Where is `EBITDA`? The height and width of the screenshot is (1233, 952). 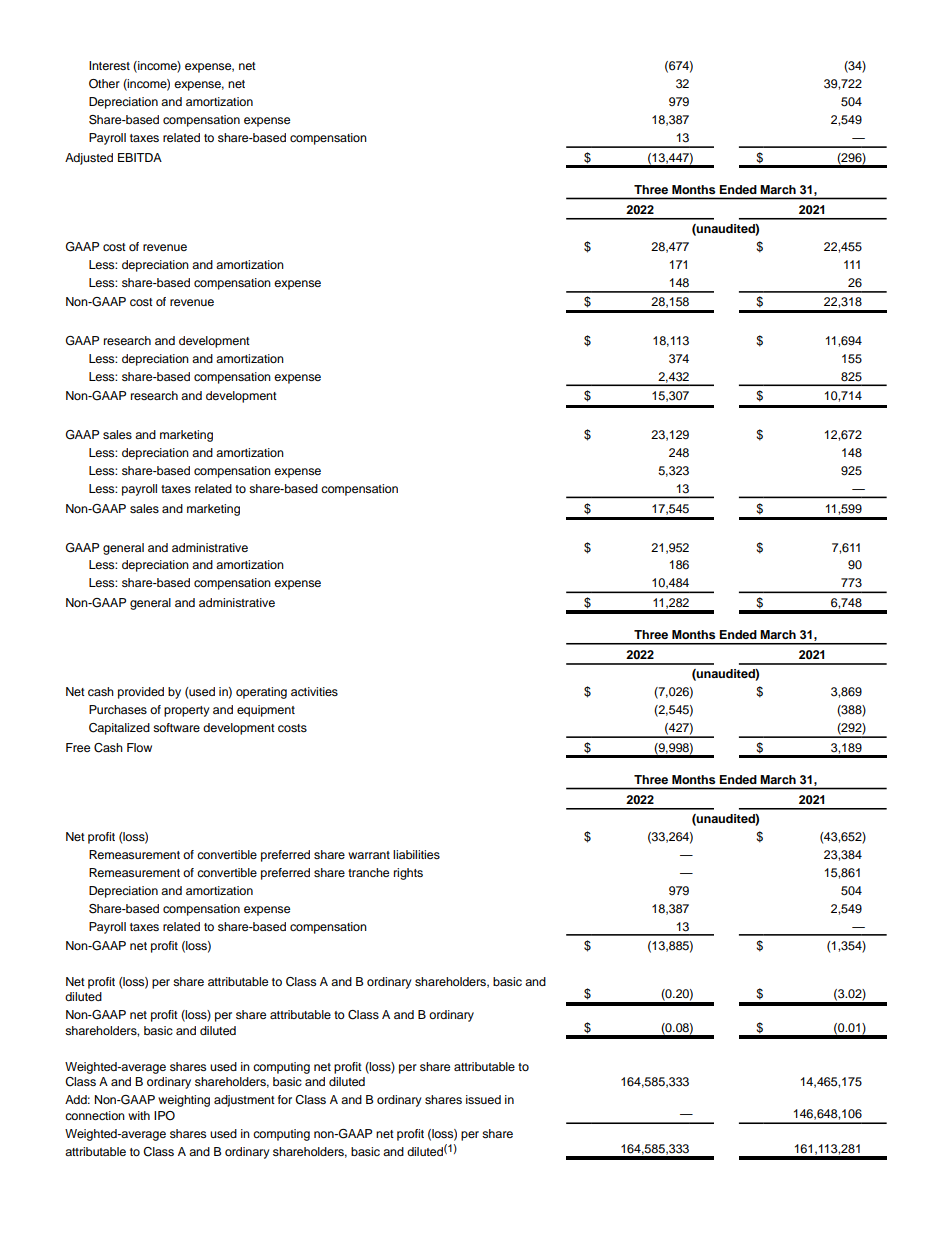 EBITDA is located at coordinates (140, 157).
